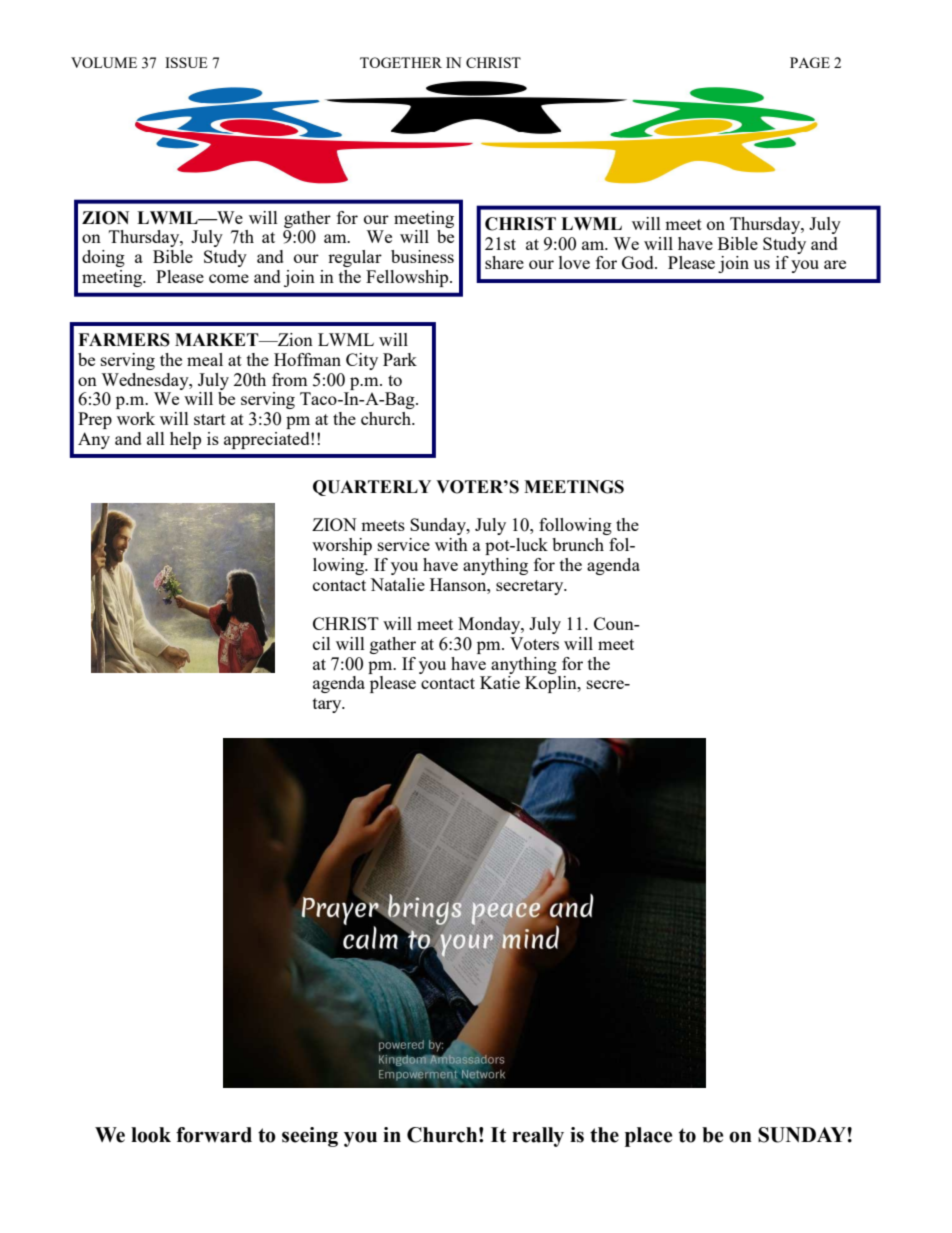 The width and height of the screenshot is (952, 1233). What do you see at coordinates (400, 359) in the screenshot?
I see `Park` at bounding box center [400, 359].
